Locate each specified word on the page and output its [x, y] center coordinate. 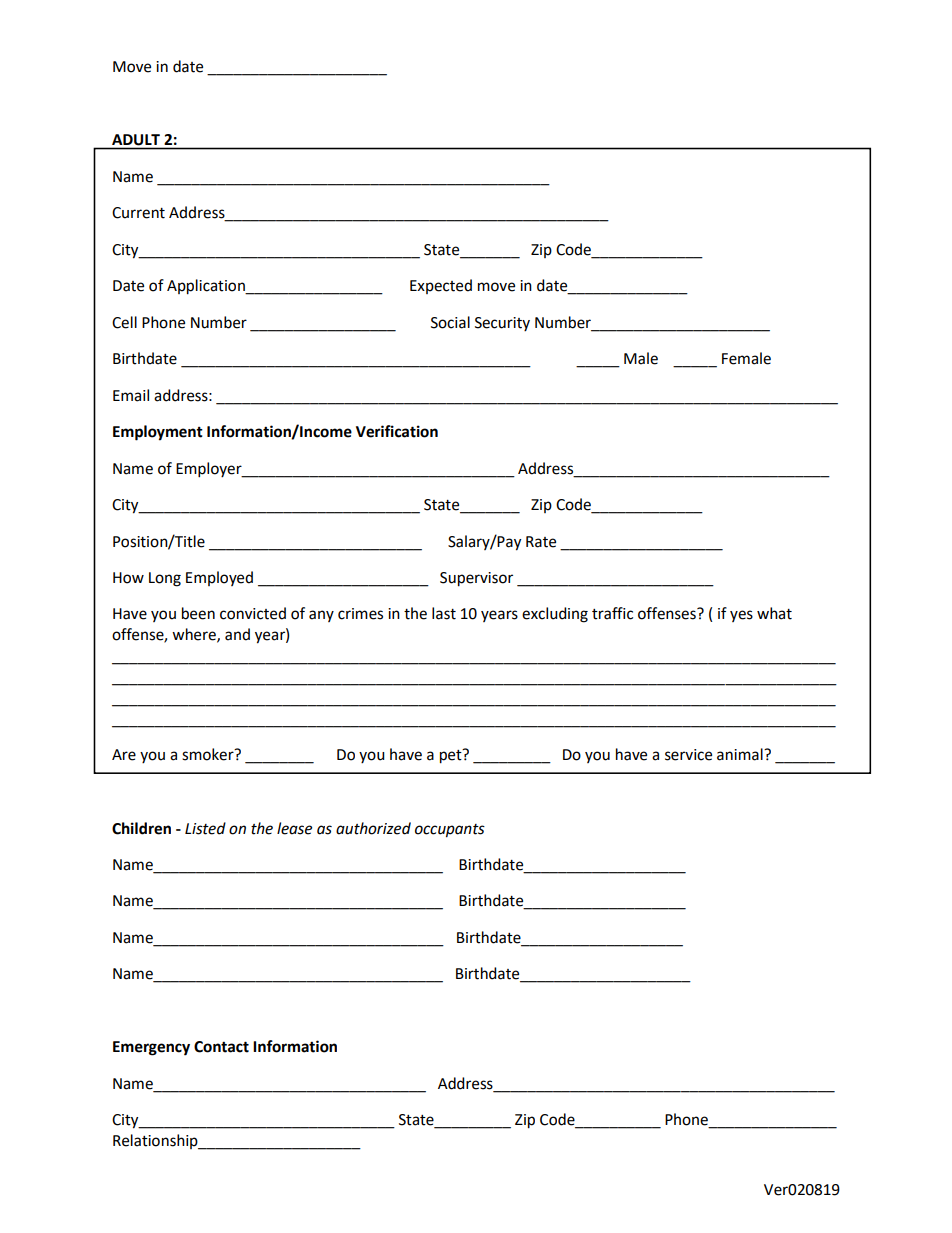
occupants [450, 831]
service [688, 755]
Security [502, 324]
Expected [441, 286]
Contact [221, 1047]
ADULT [136, 139]
